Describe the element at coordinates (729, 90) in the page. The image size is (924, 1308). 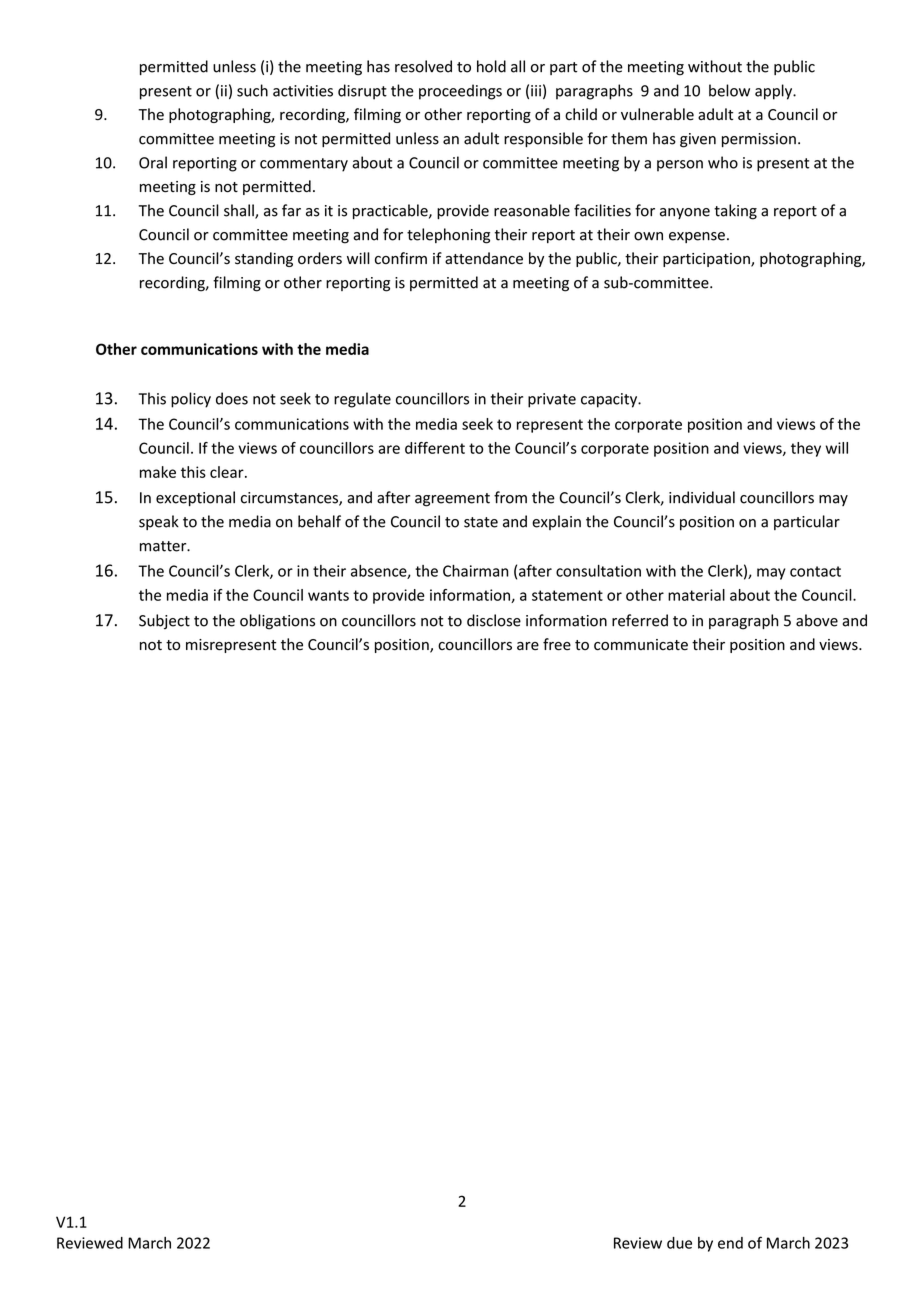
I see `below` at that location.
